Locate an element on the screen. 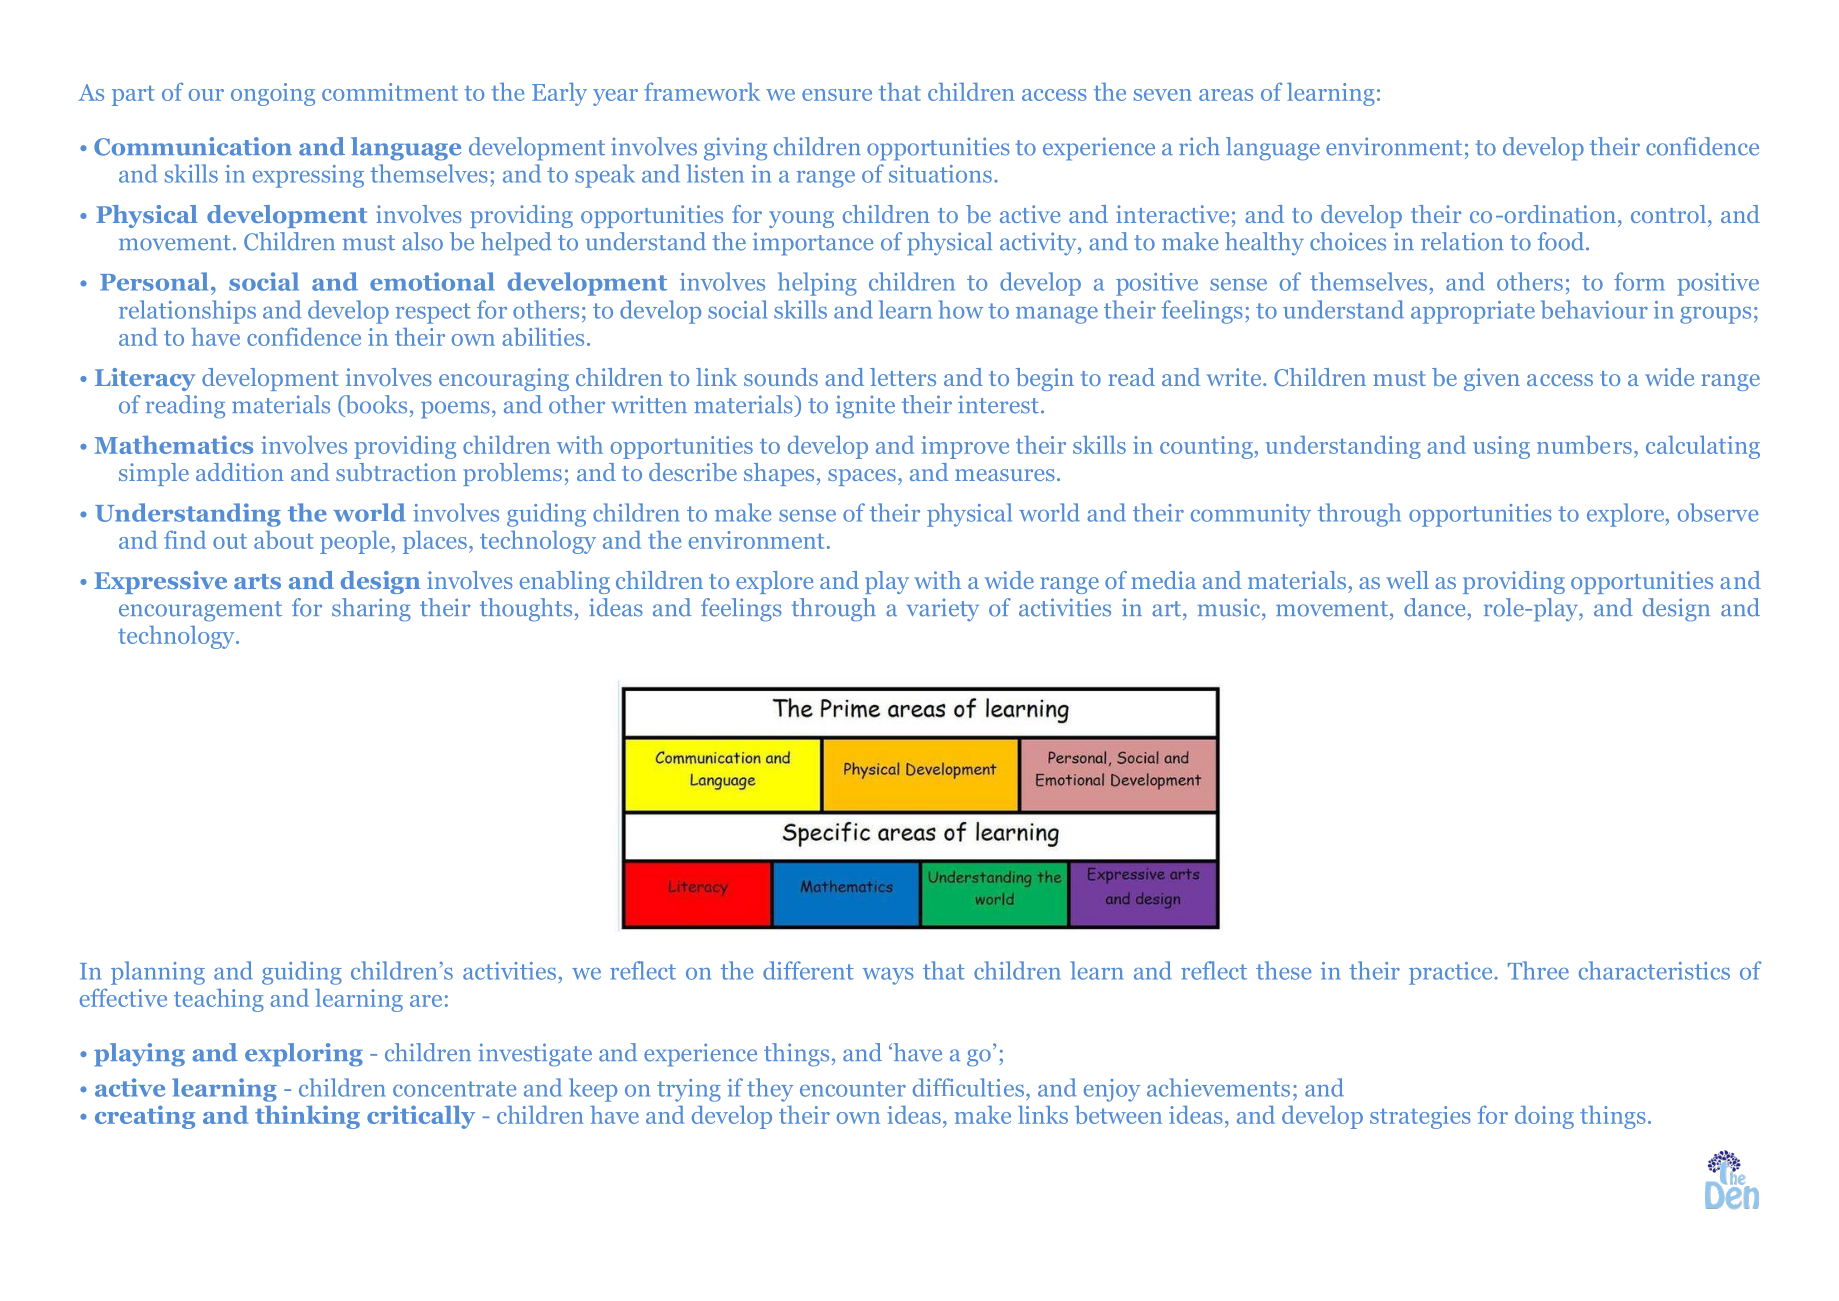 The image size is (1839, 1301). books is located at coordinates (375, 405).
